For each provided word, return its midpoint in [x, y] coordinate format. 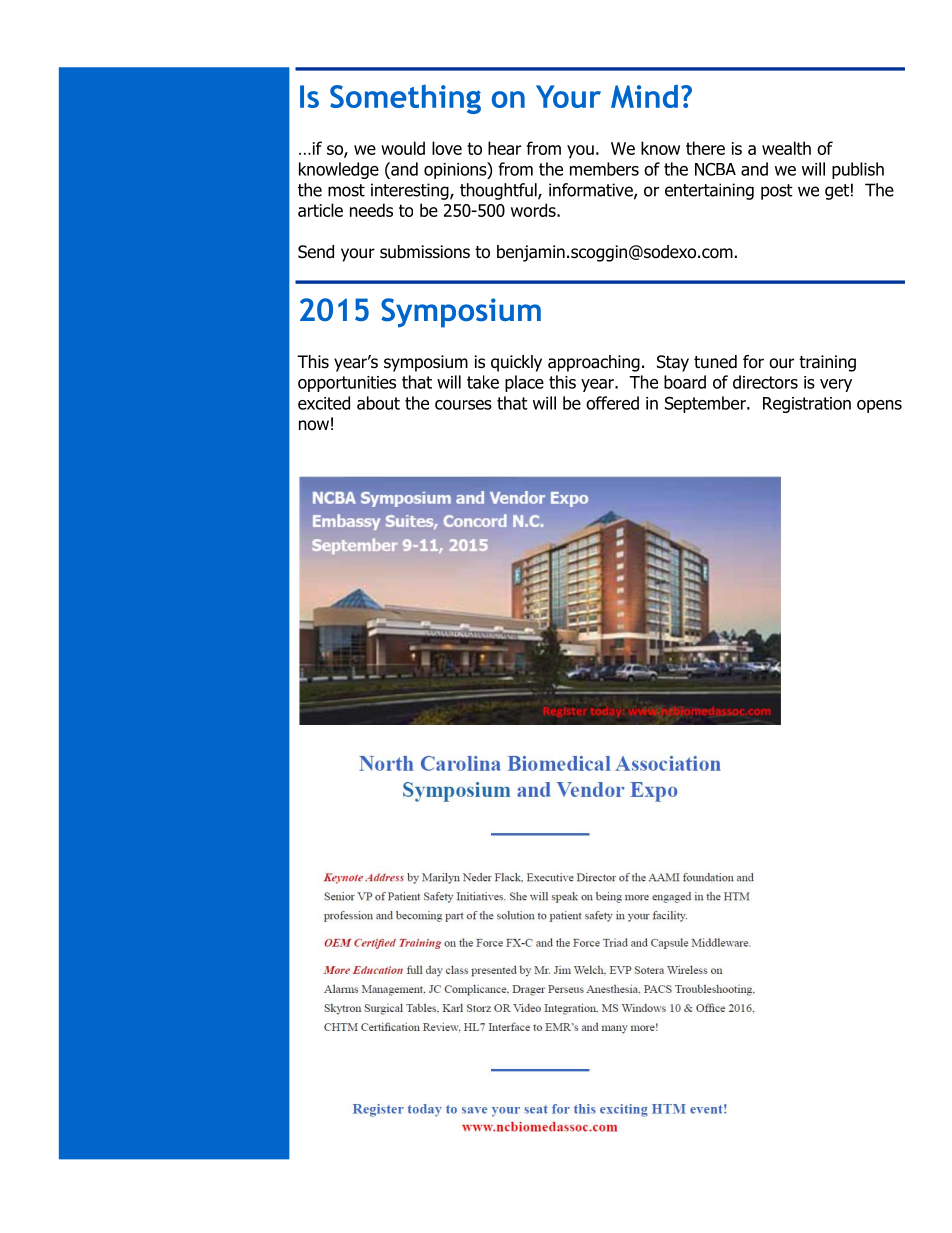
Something [405, 99]
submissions [425, 252]
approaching [594, 363]
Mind [644, 96]
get [837, 192]
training [827, 363]
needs [371, 210]
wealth [786, 148]
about [378, 403]
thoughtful [499, 191]
